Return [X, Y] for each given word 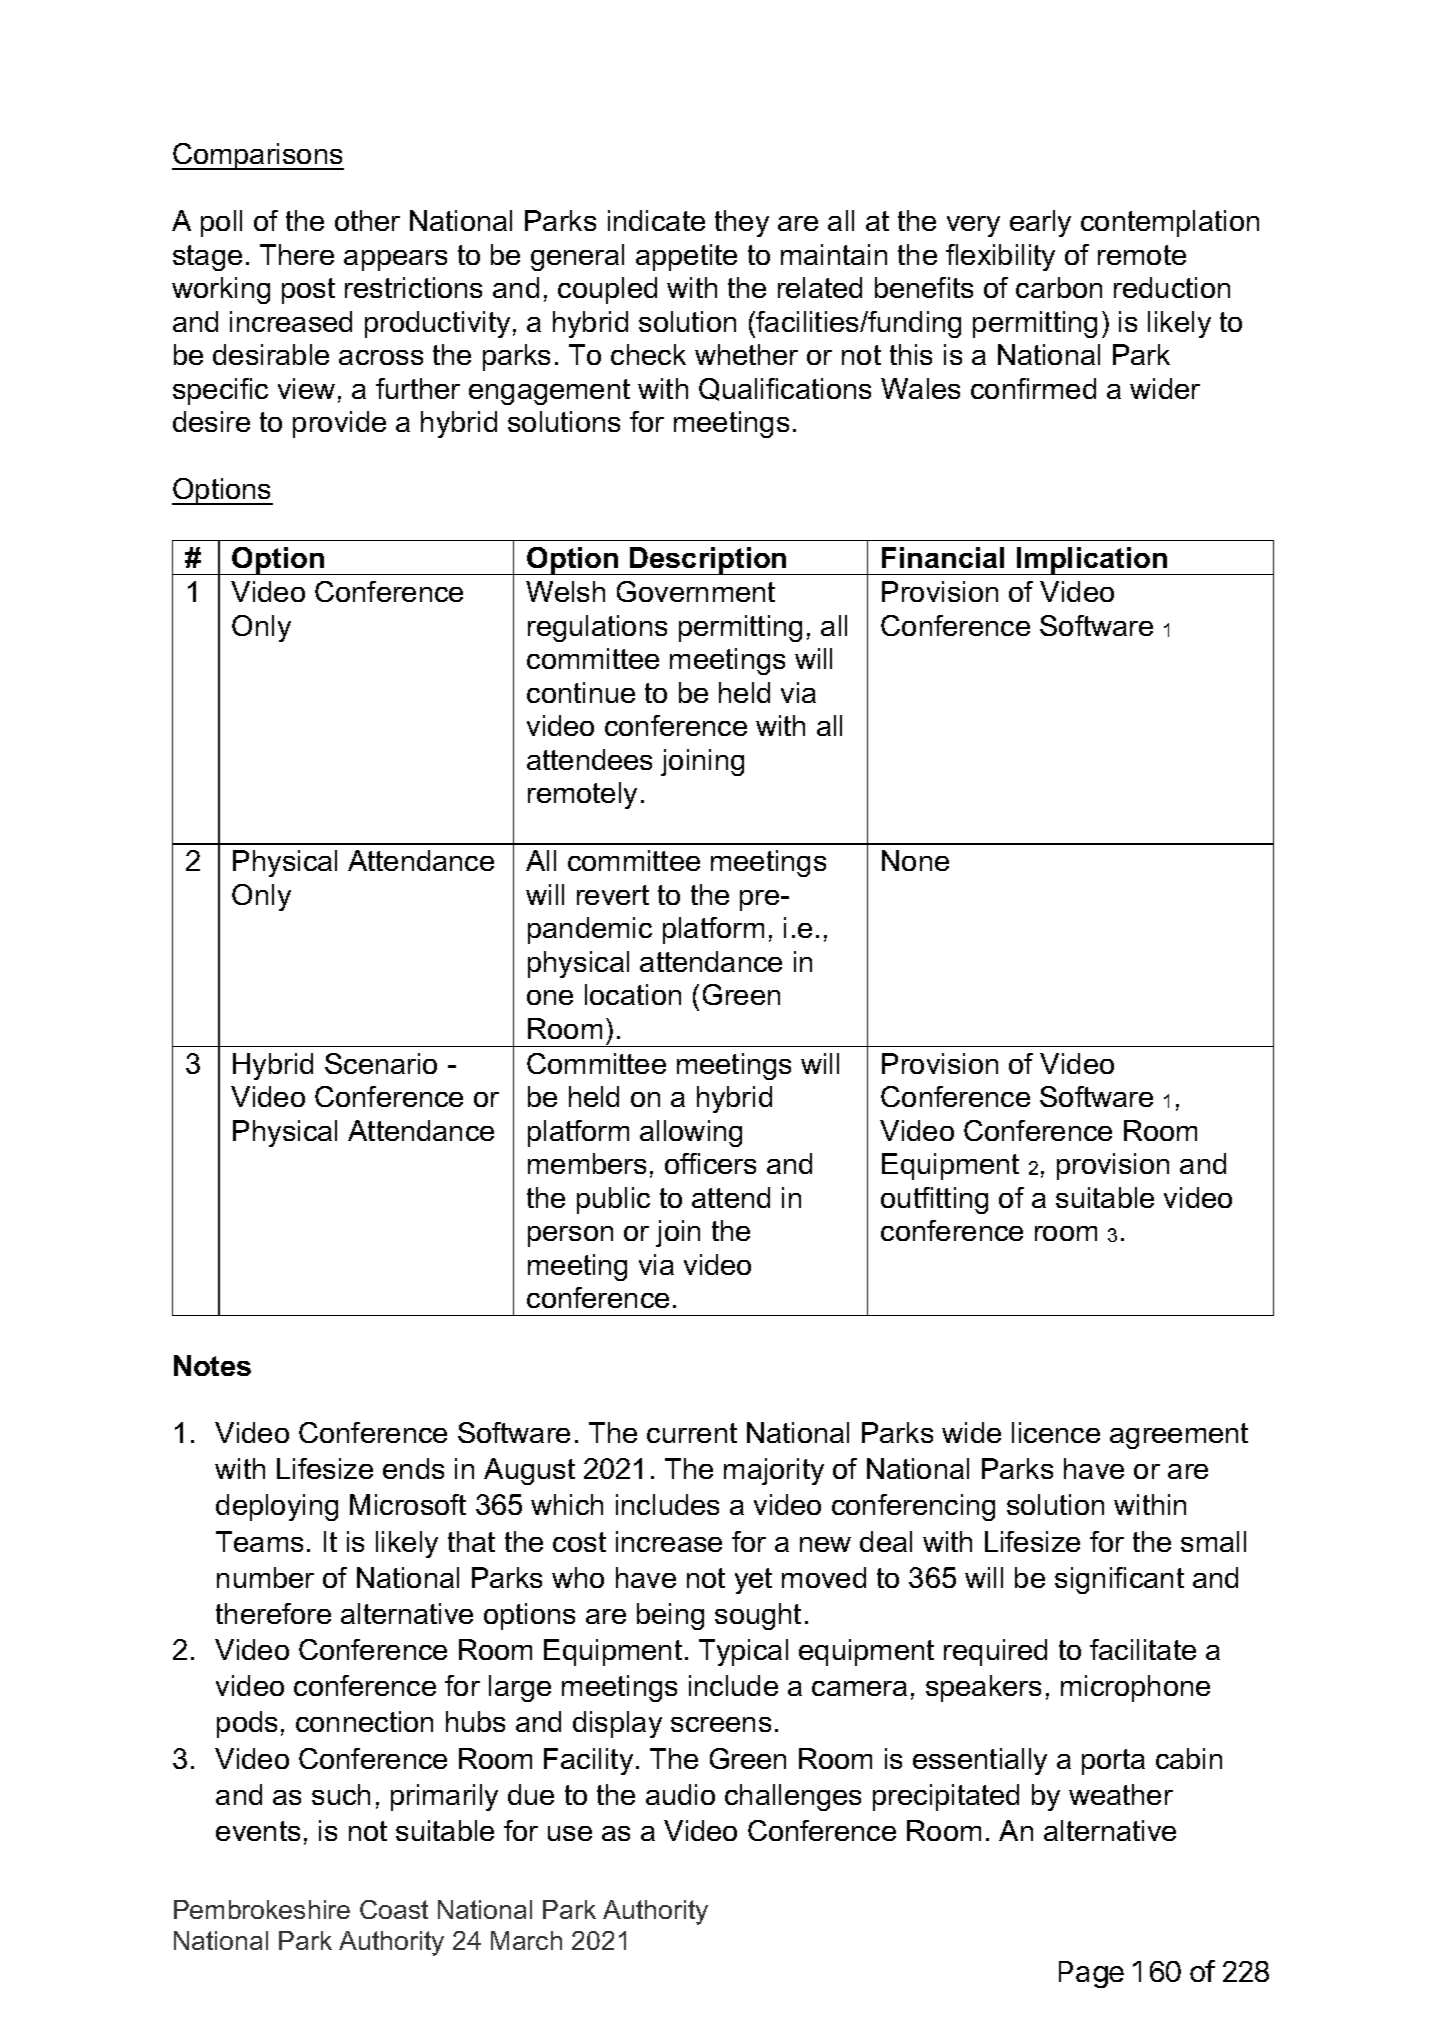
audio [680, 1794]
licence [1056, 1432]
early [1040, 223]
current [692, 1433]
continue [581, 692]
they [742, 223]
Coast [394, 1909]
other [367, 220]
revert [613, 895]
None [915, 860]
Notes [212, 1365]
